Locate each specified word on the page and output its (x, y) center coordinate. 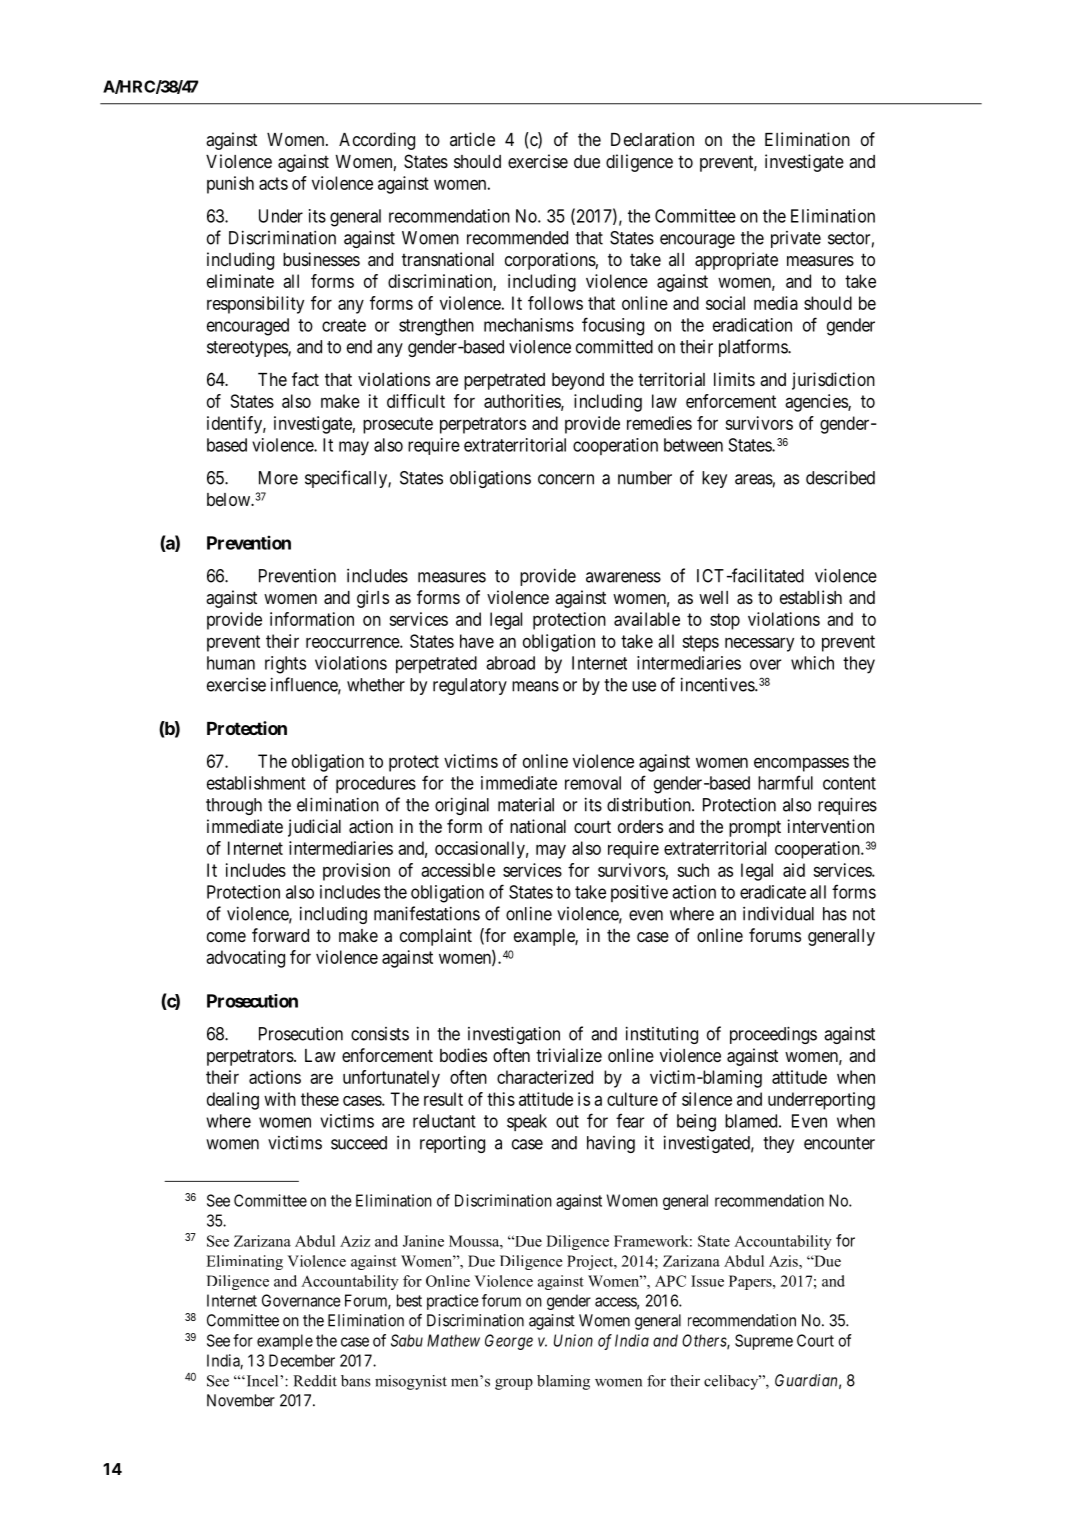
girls (373, 599)
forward (280, 935)
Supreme (764, 1342)
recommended (517, 238)
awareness (623, 577)
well (713, 597)
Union (573, 1340)
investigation (514, 1035)
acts (273, 183)
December (302, 1360)
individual (778, 913)
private (796, 239)
